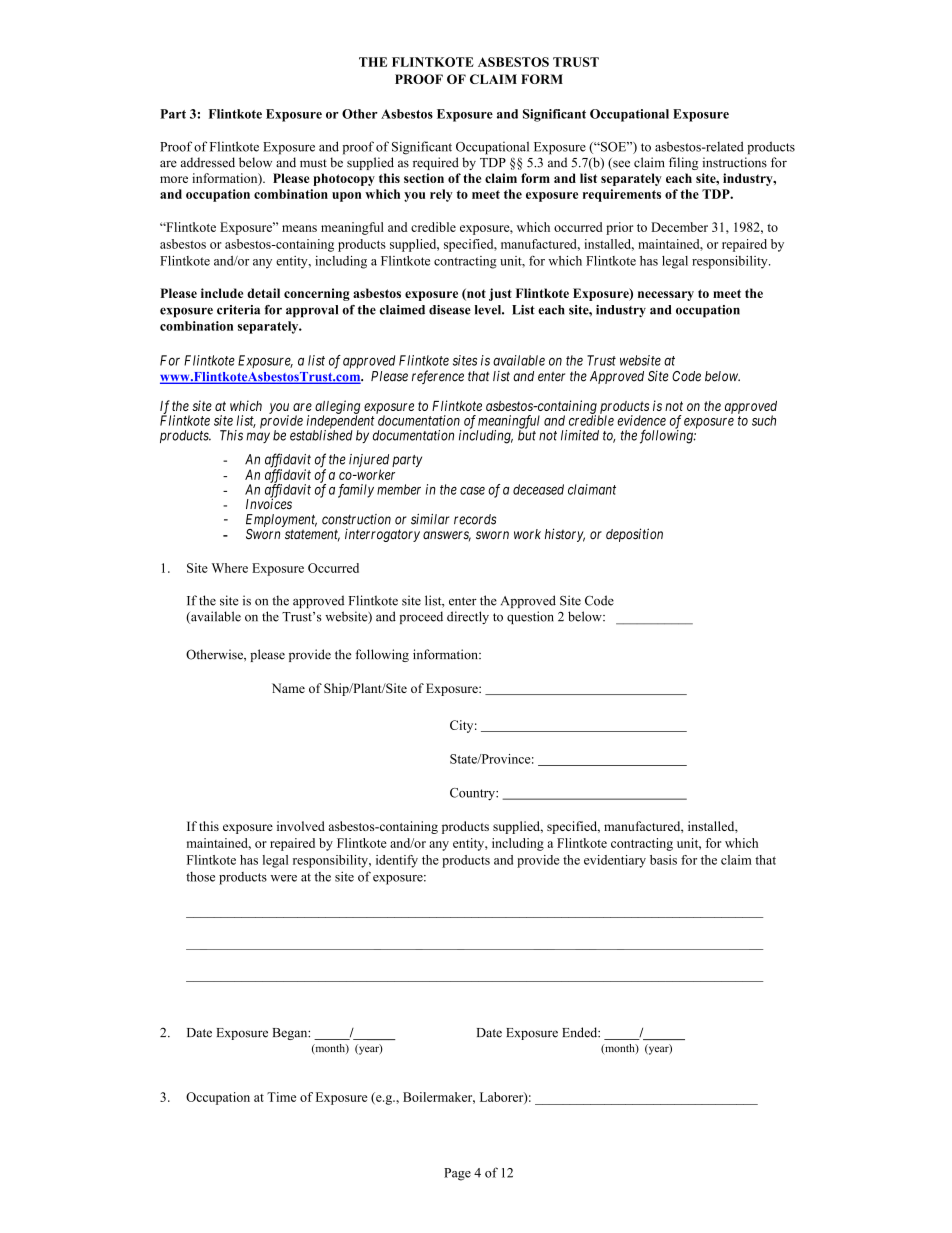 This page has height=1233, width=952. I want to click on Time, so click(281, 1097).
